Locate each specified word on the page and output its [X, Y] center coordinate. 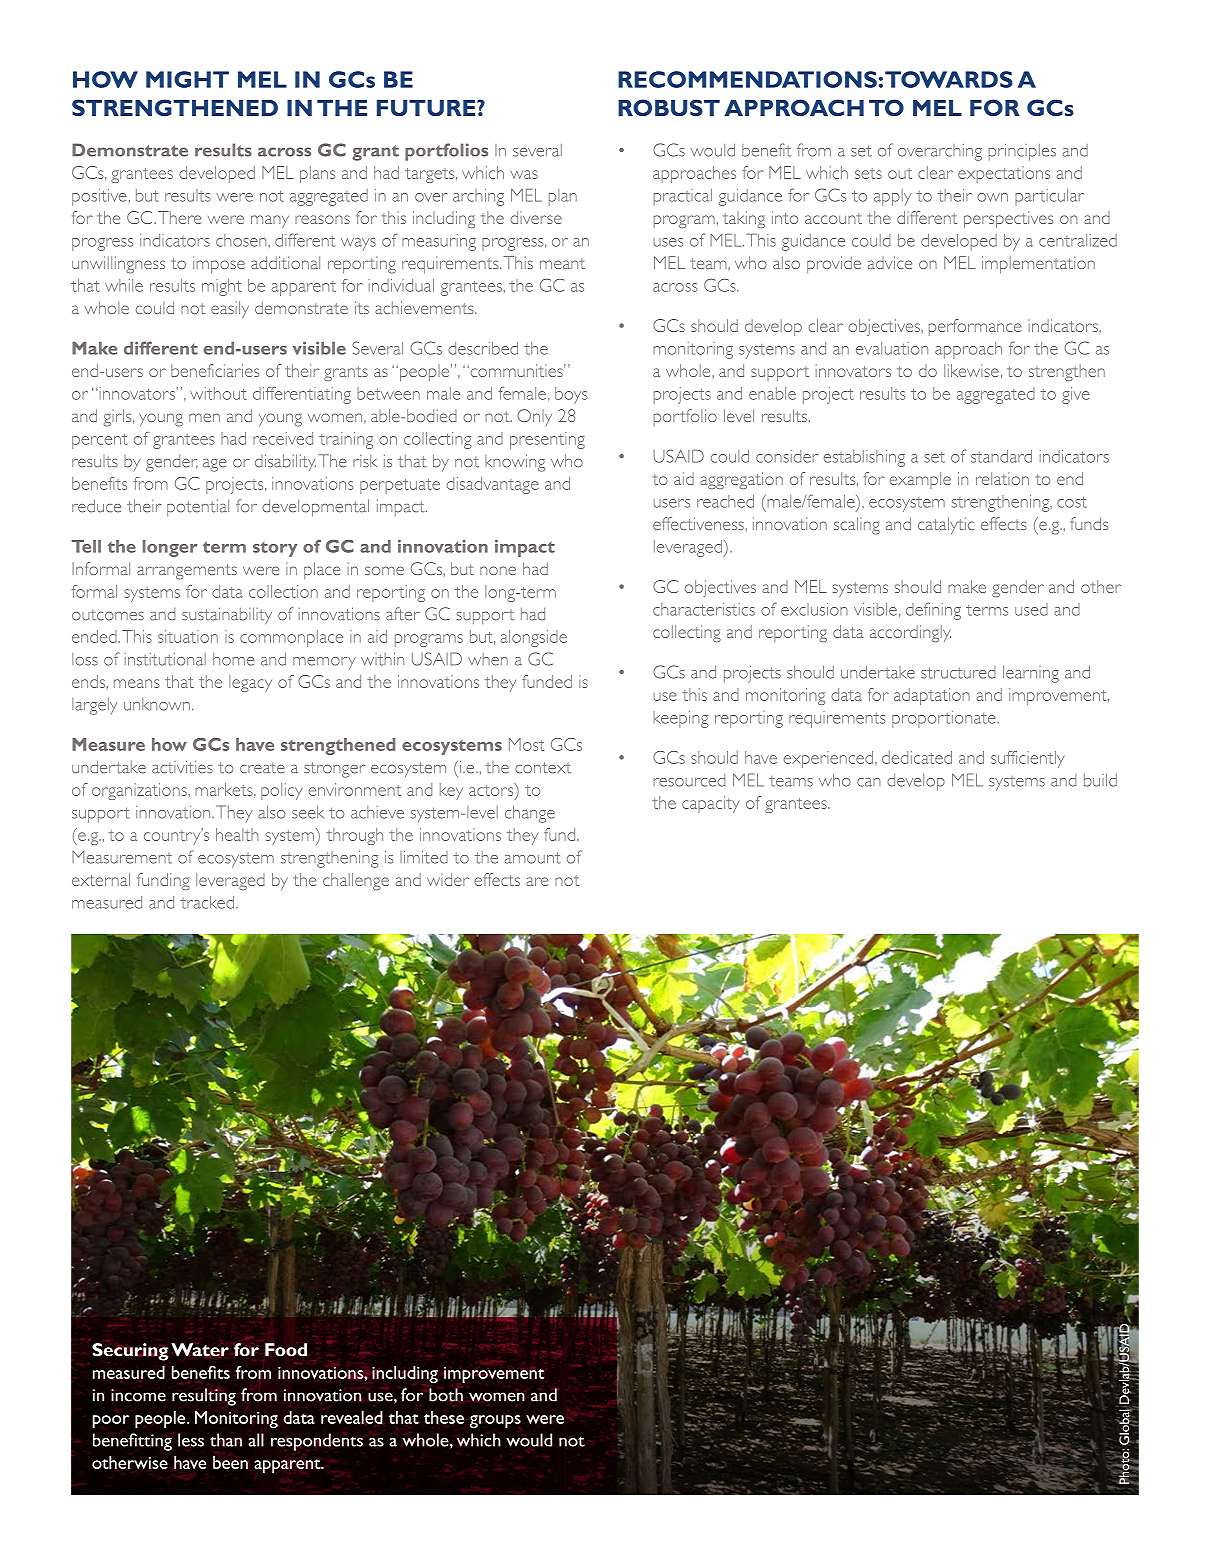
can [869, 782]
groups [495, 1421]
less [191, 1440]
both [446, 1395]
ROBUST [669, 107]
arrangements [187, 572]
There [180, 217]
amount [532, 858]
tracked [208, 902]
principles [1022, 152]
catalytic [946, 525]
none [498, 570]
